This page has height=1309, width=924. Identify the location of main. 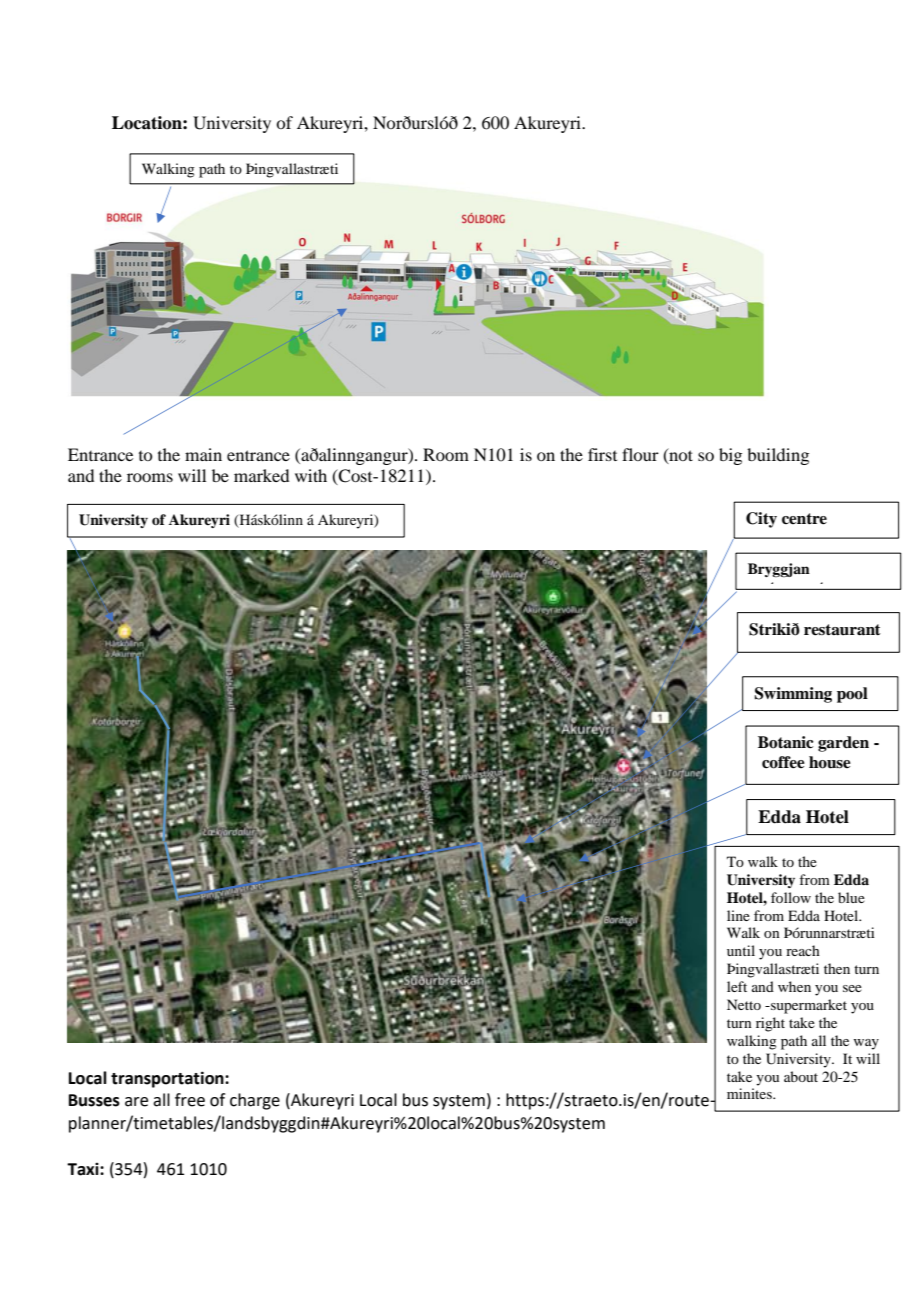
(203, 454).
